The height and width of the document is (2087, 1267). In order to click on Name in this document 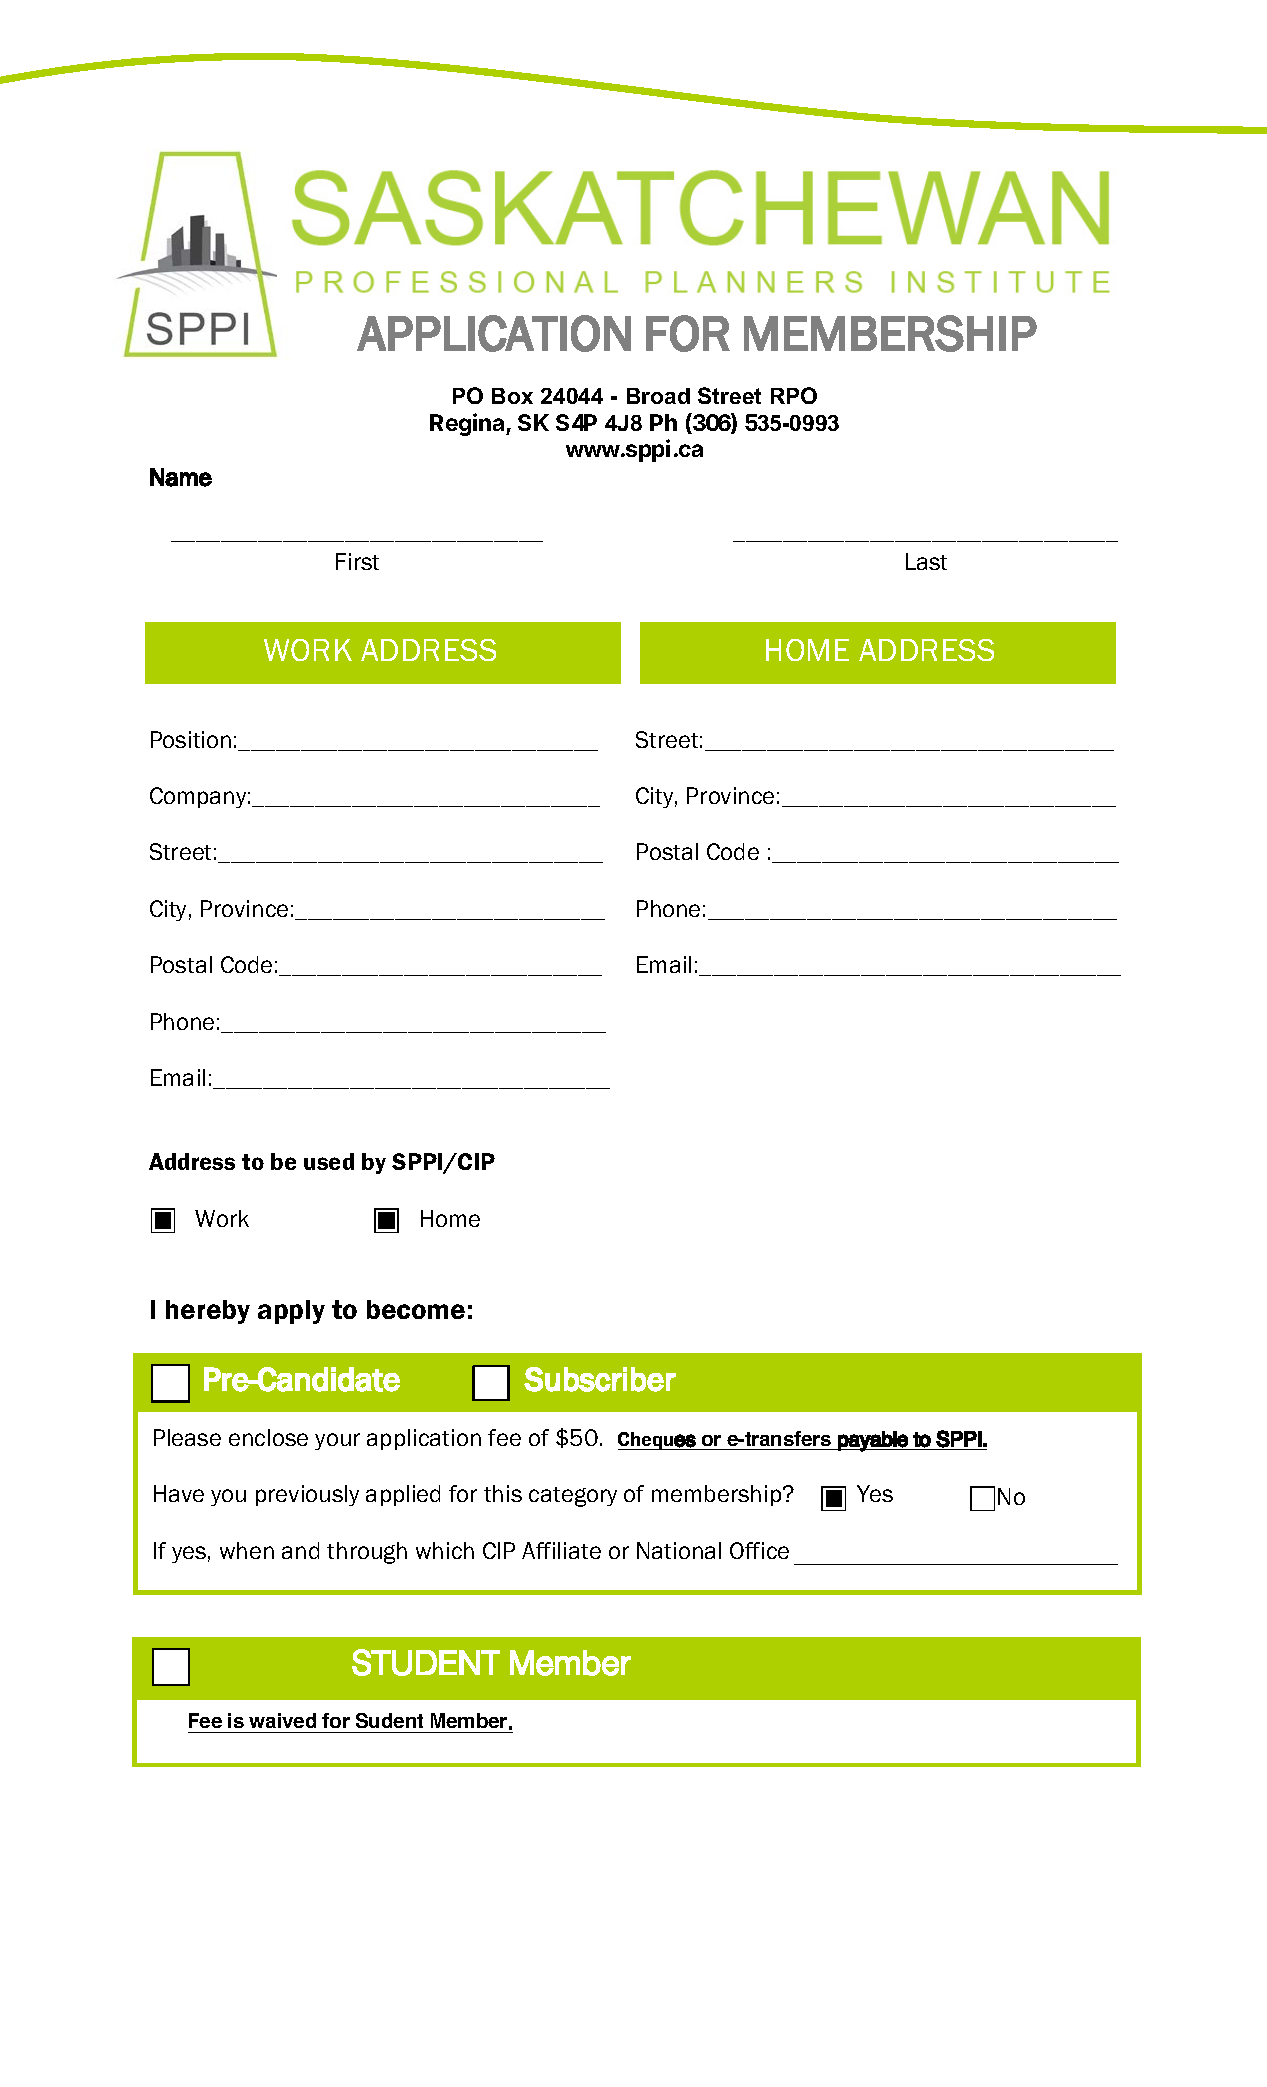, I will do `click(181, 477)`.
